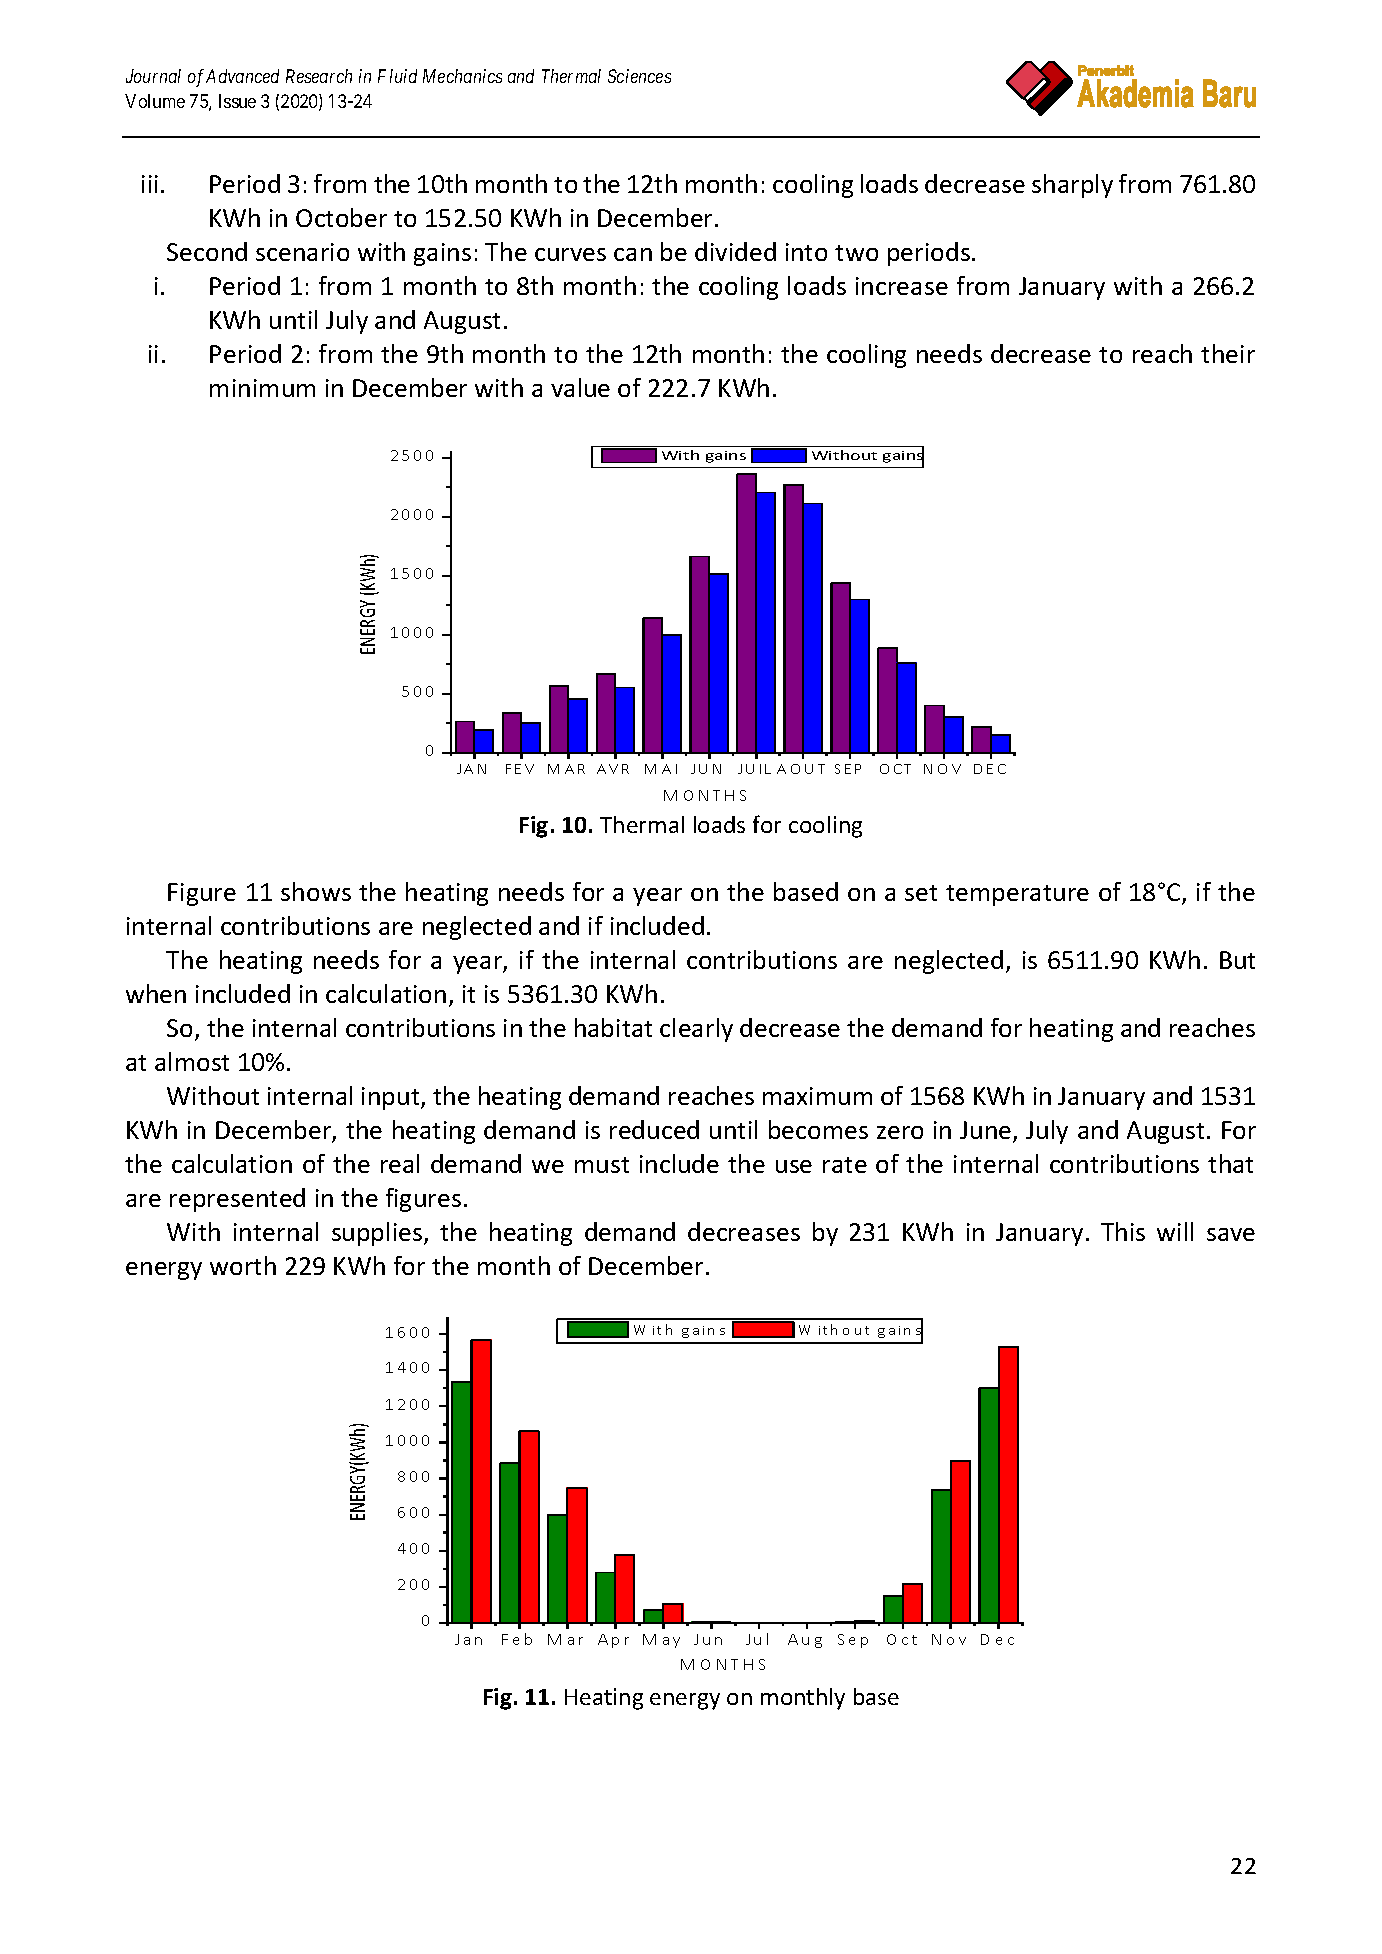 The image size is (1382, 1954). I want to click on AOUT, so click(801, 769).
